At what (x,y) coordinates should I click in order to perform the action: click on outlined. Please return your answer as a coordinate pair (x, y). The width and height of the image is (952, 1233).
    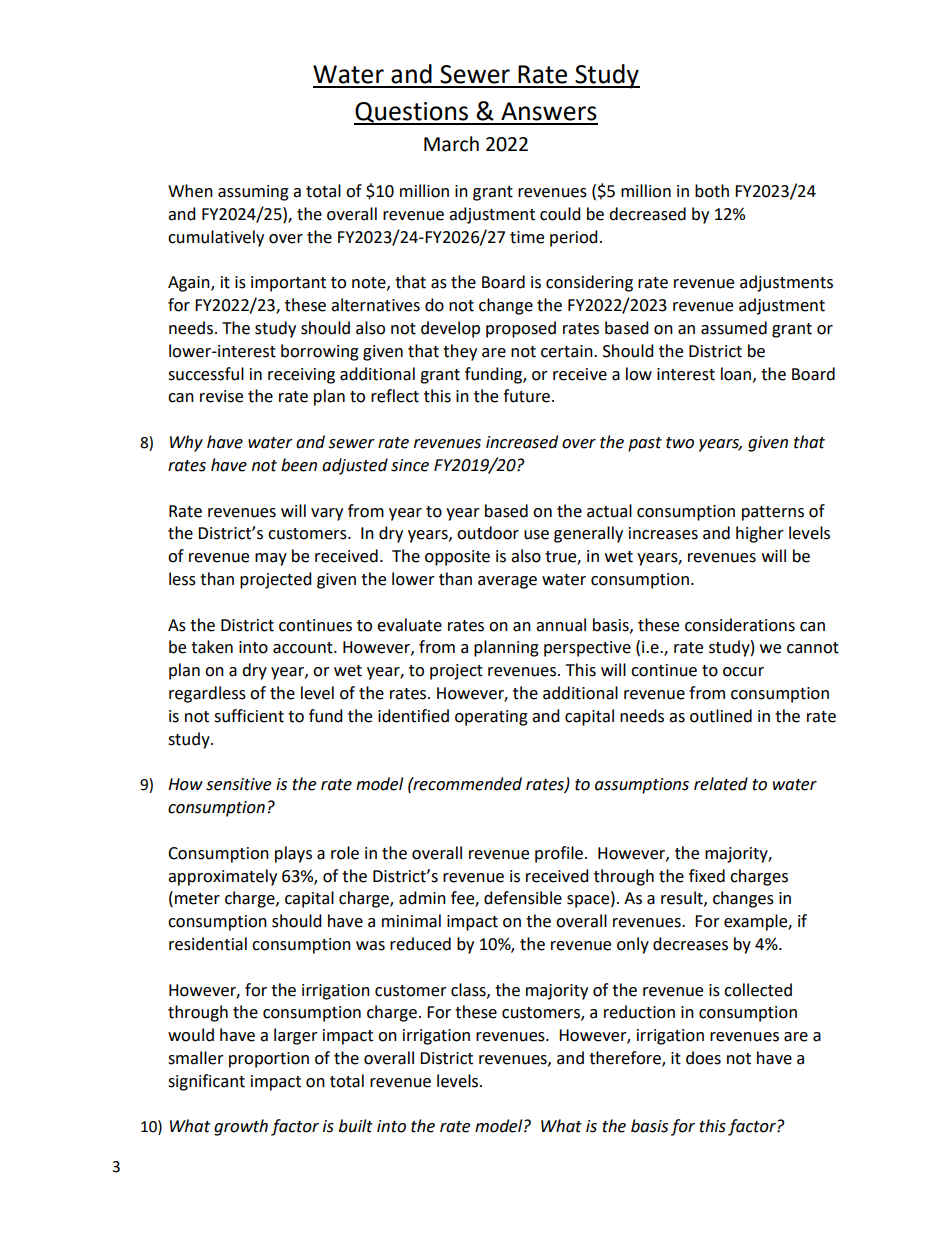
    Looking at the image, I should click on (721, 716).
